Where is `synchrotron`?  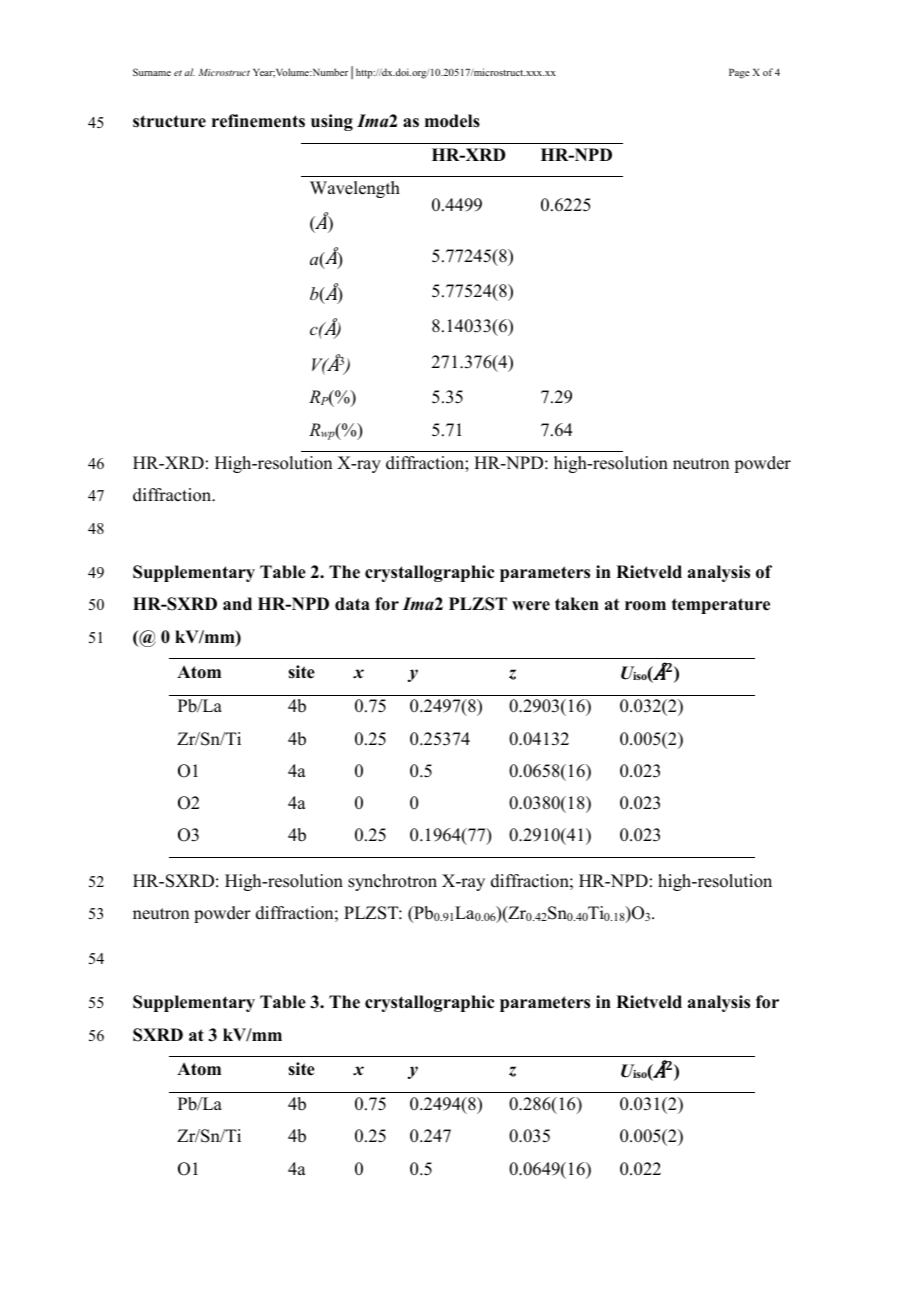 synchrotron is located at coordinates (392, 882).
